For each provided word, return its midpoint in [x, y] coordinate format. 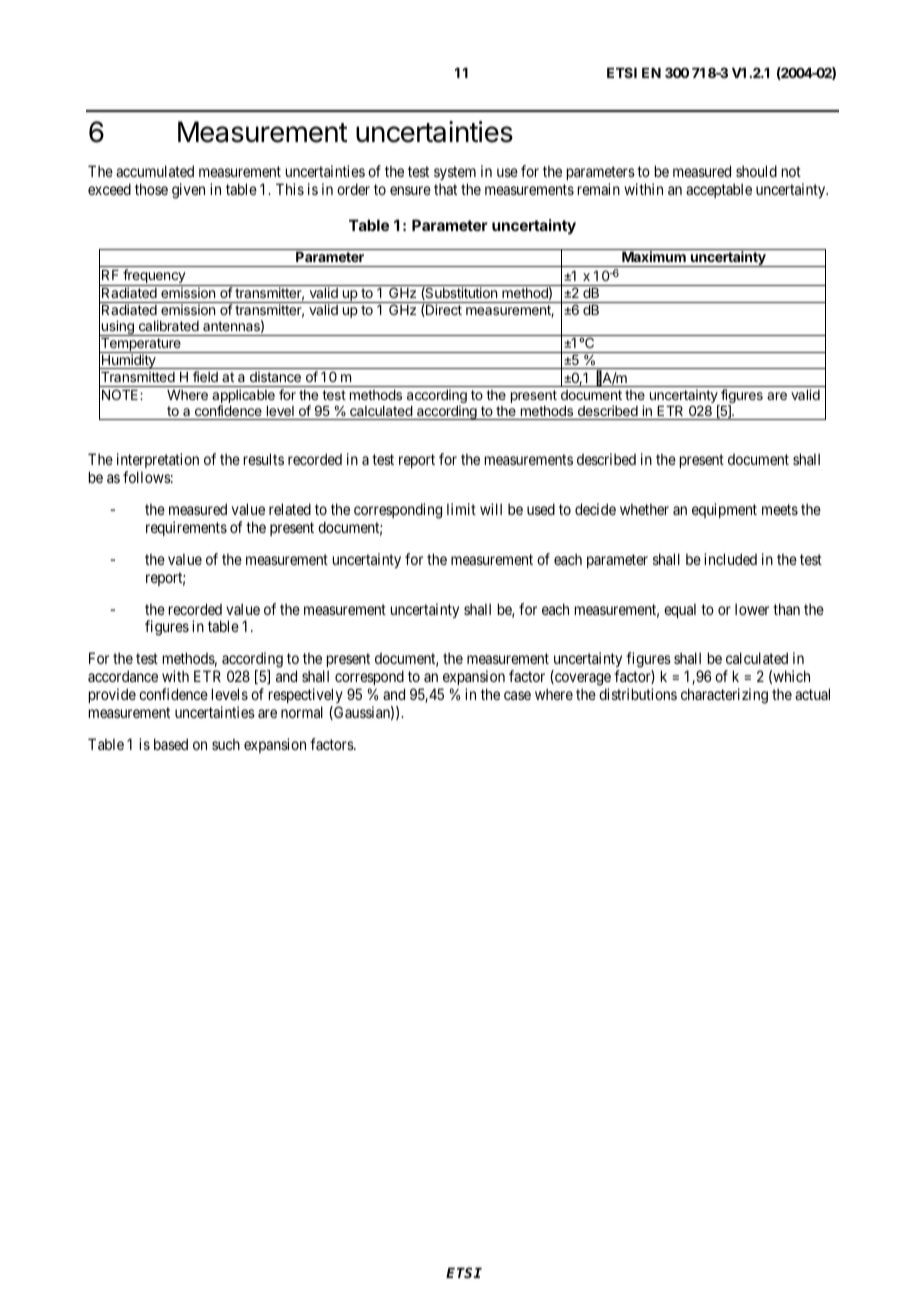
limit [461, 509]
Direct [443, 310]
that [445, 189]
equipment [724, 510]
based [171, 744]
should [756, 171]
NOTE [121, 394]
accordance [123, 676]
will [491, 509]
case [517, 695]
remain [599, 189]
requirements [186, 528]
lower [752, 609]
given [188, 191]
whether [644, 509]
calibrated [169, 325]
